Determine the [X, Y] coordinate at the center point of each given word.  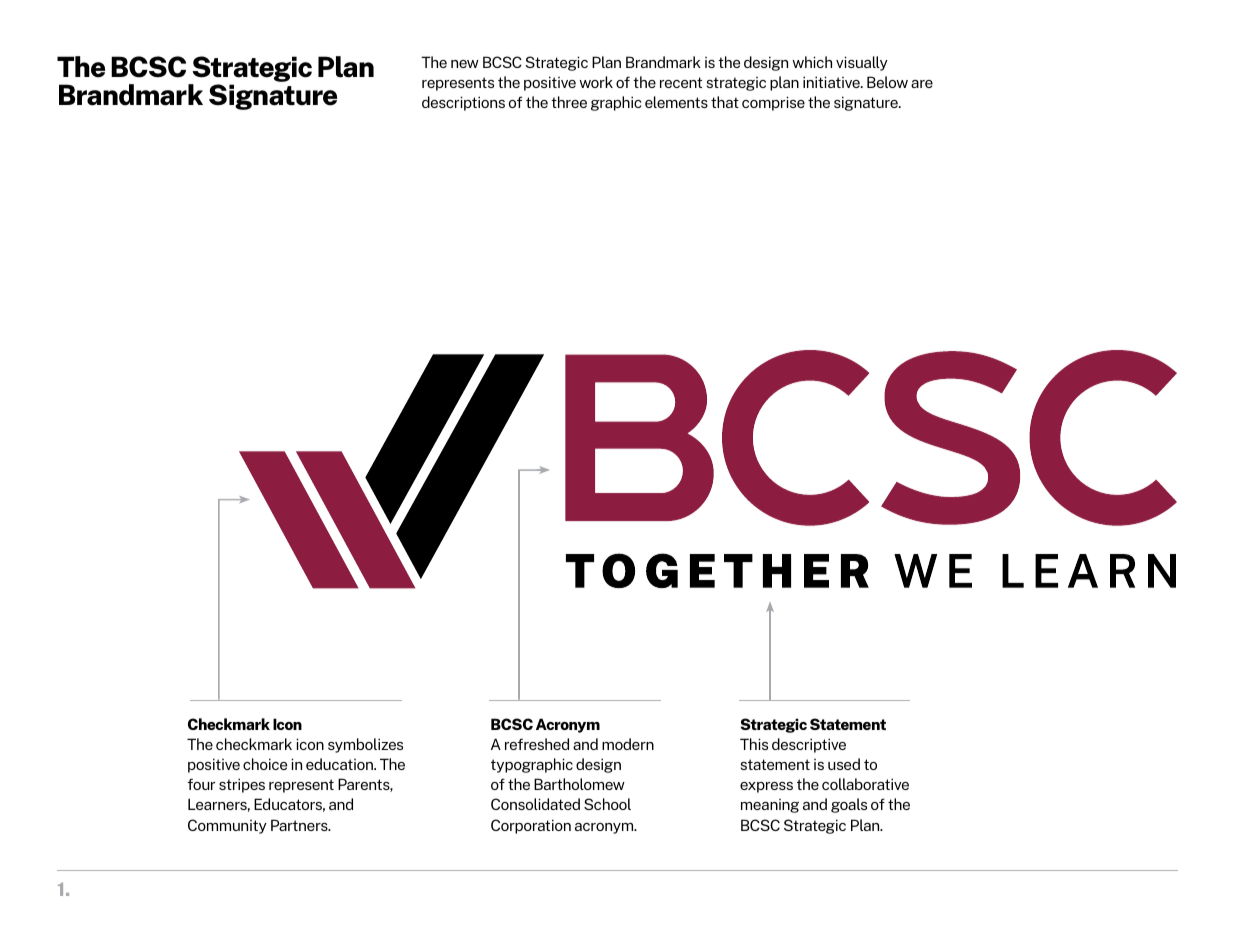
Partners [300, 825]
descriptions [463, 103]
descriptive [809, 745]
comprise [773, 103]
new [465, 64]
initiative [832, 82]
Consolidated [535, 804]
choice [265, 764]
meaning [770, 806]
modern [628, 744]
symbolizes [365, 745]
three [569, 102]
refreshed [537, 744]
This [754, 744]
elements [676, 102]
